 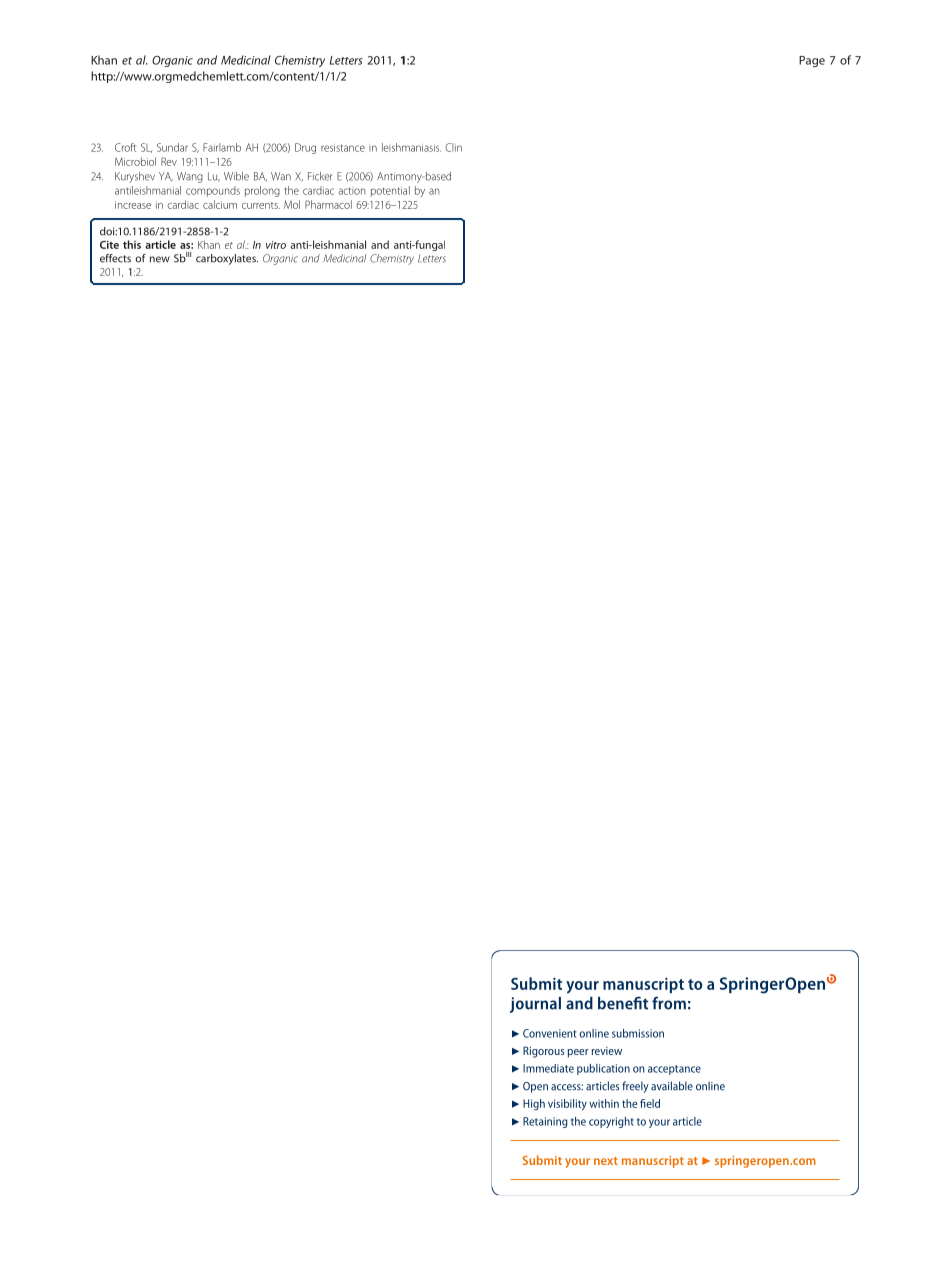 I want to click on Page, so click(x=812, y=61).
